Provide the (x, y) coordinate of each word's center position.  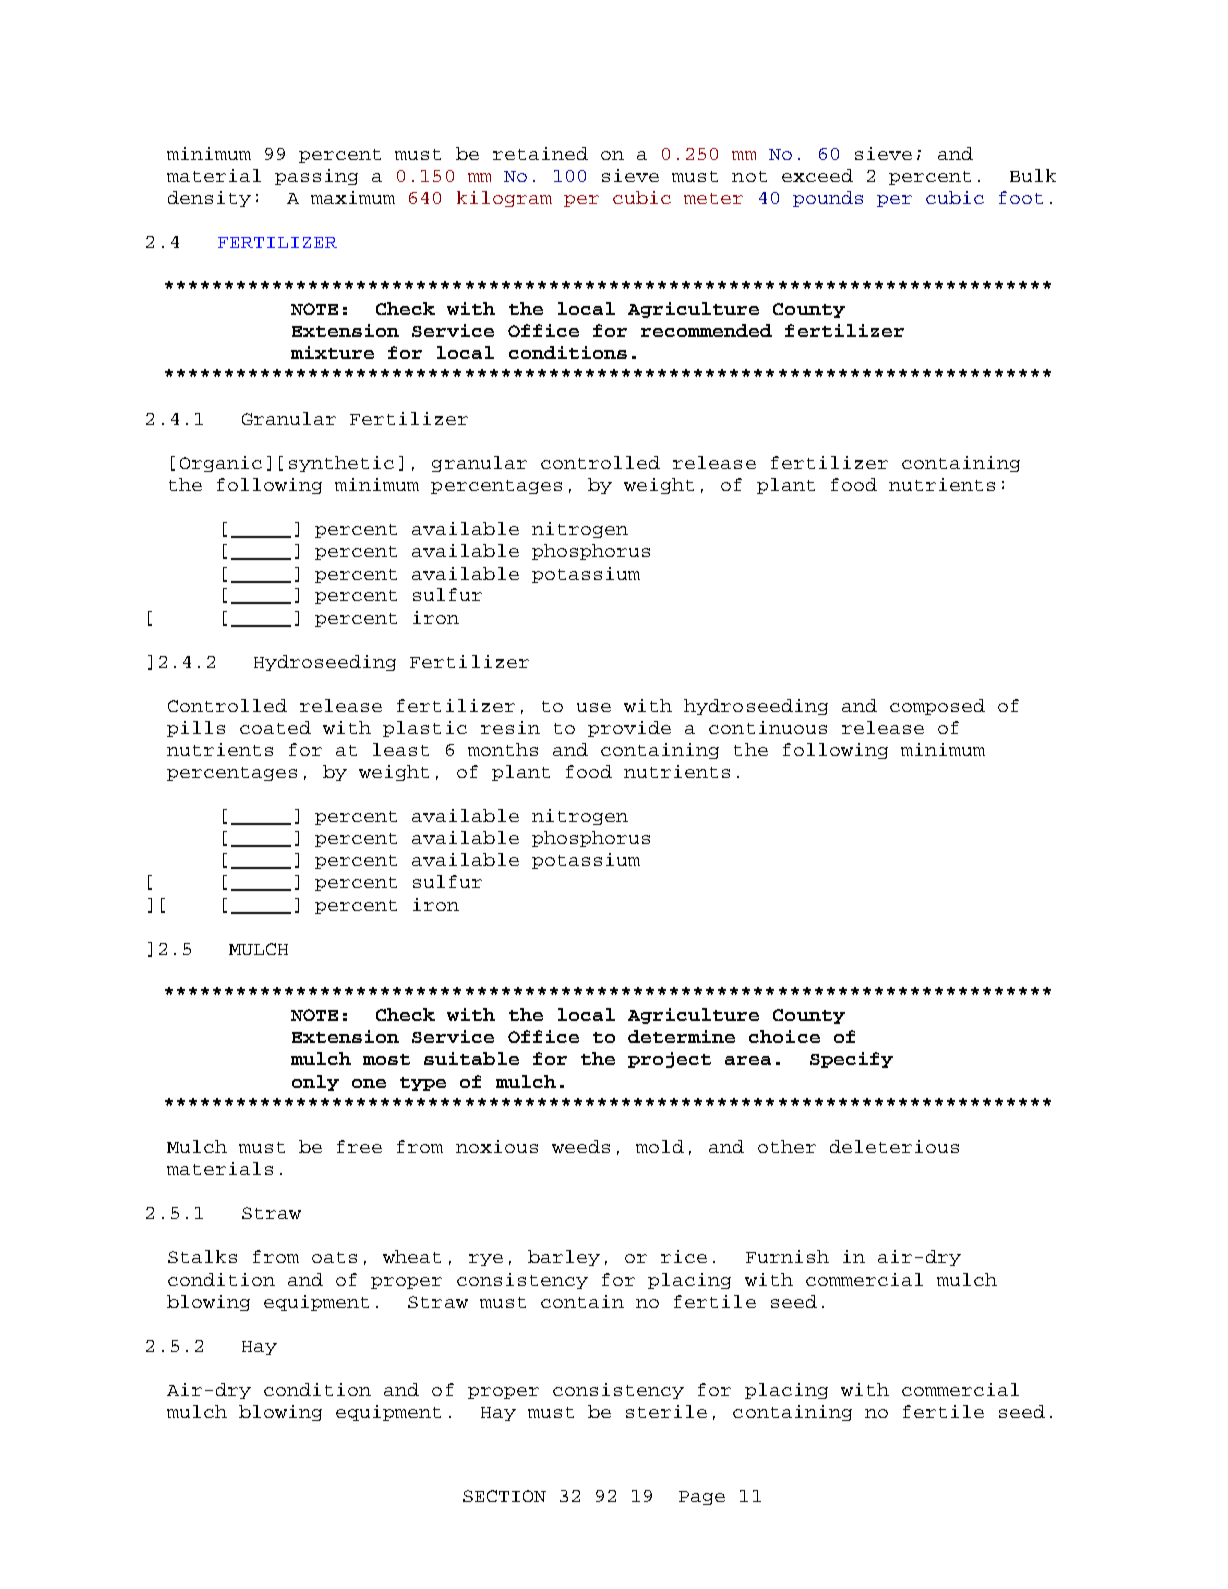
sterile (666, 1411)
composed (937, 707)
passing (316, 177)
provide (629, 729)
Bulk (1033, 175)
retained (540, 153)
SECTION (504, 1496)
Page (702, 1498)
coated (275, 727)
